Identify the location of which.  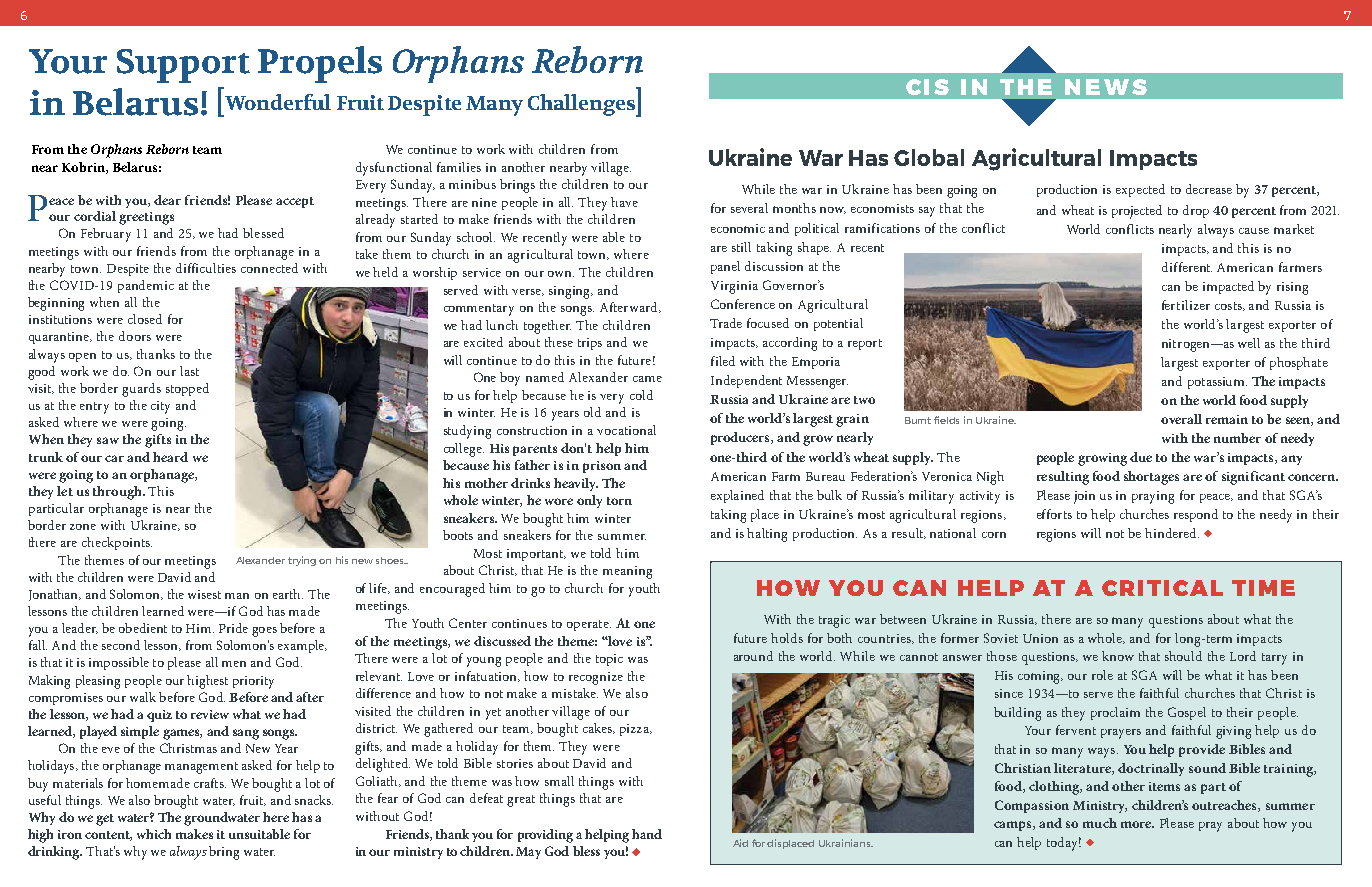
(154, 834).
